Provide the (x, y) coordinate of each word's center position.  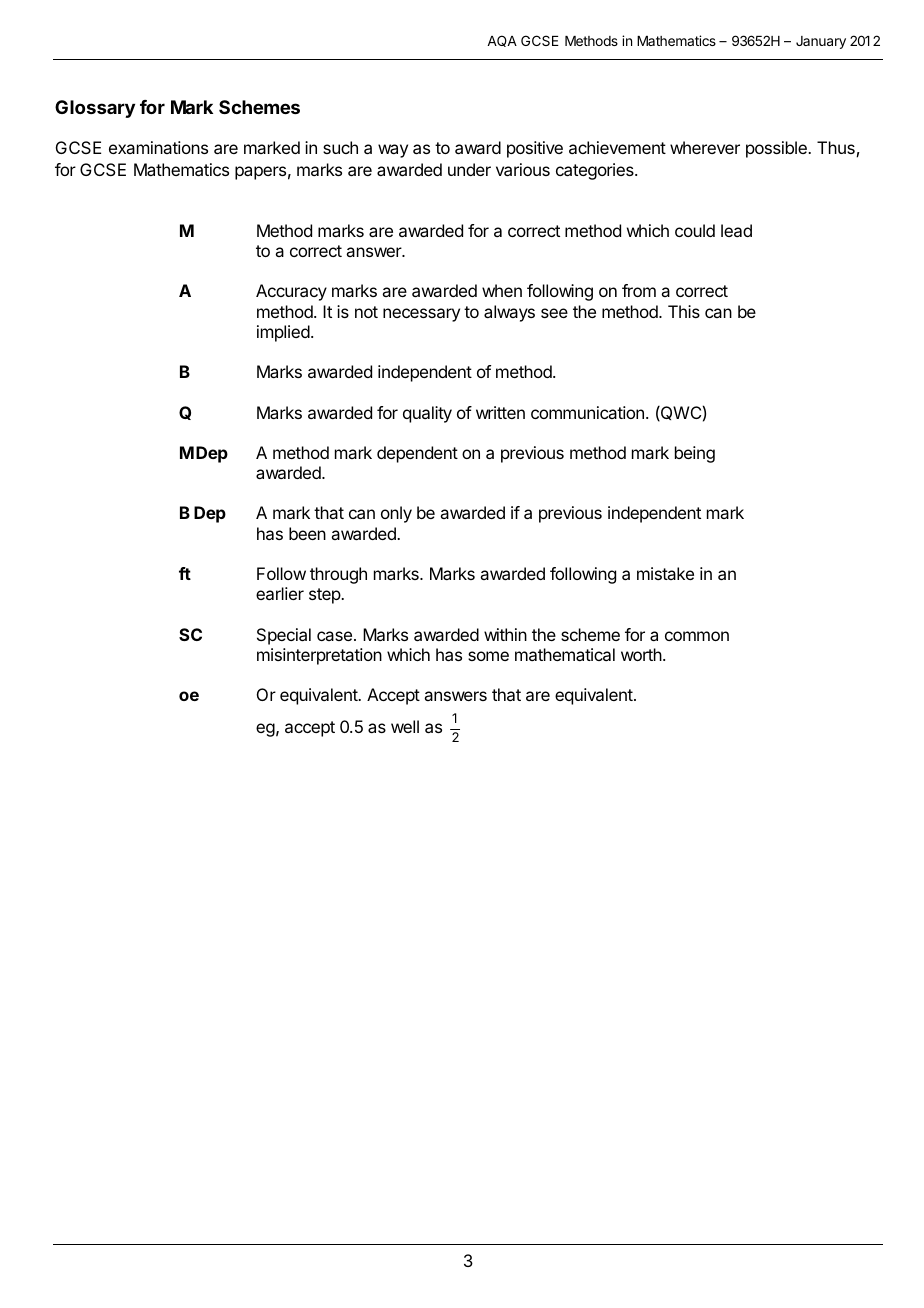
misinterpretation (319, 656)
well (405, 726)
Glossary (95, 109)
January (821, 42)
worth (642, 654)
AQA (502, 41)
